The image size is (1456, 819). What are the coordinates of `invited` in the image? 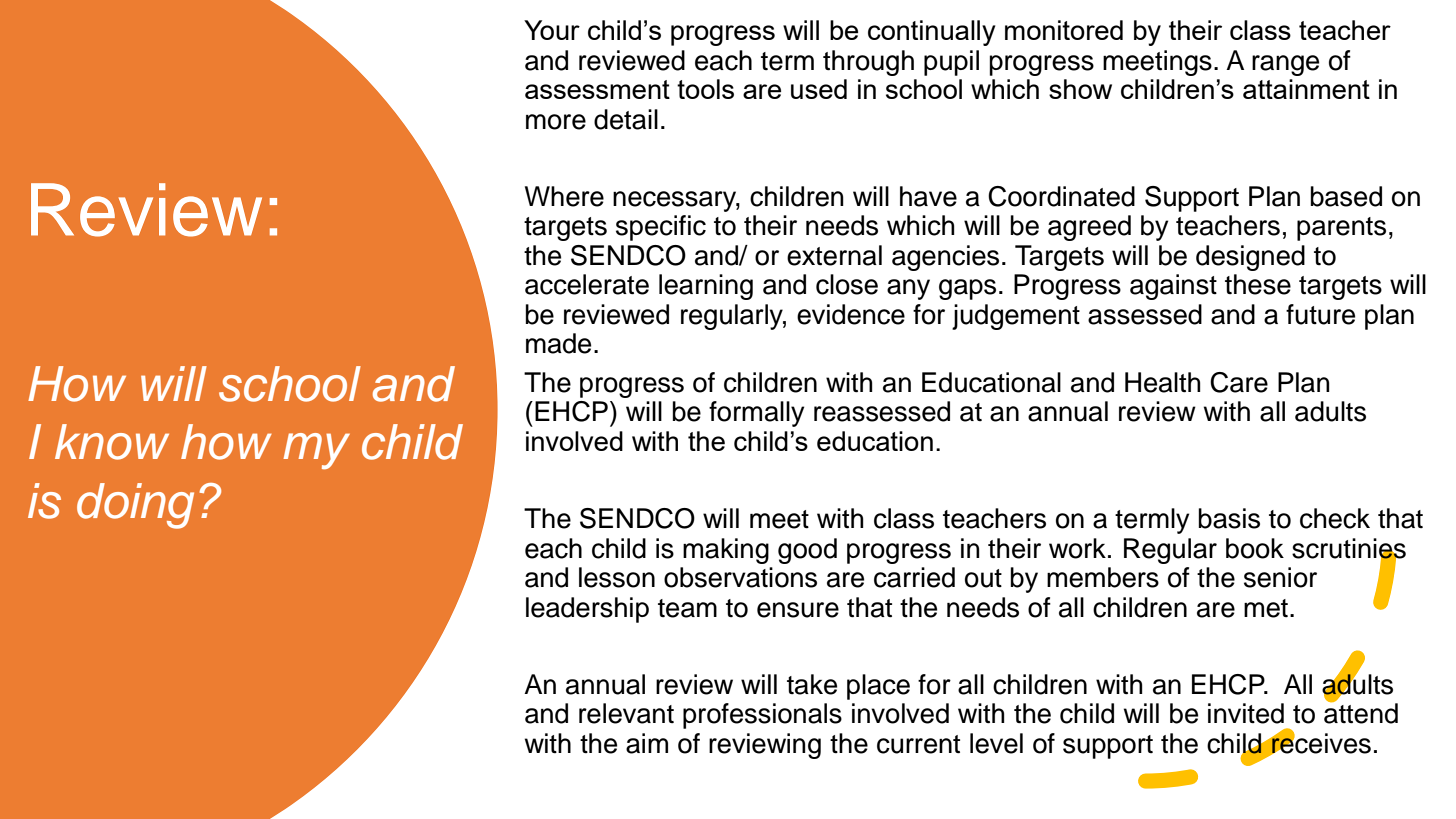 It's located at (1246, 713).
